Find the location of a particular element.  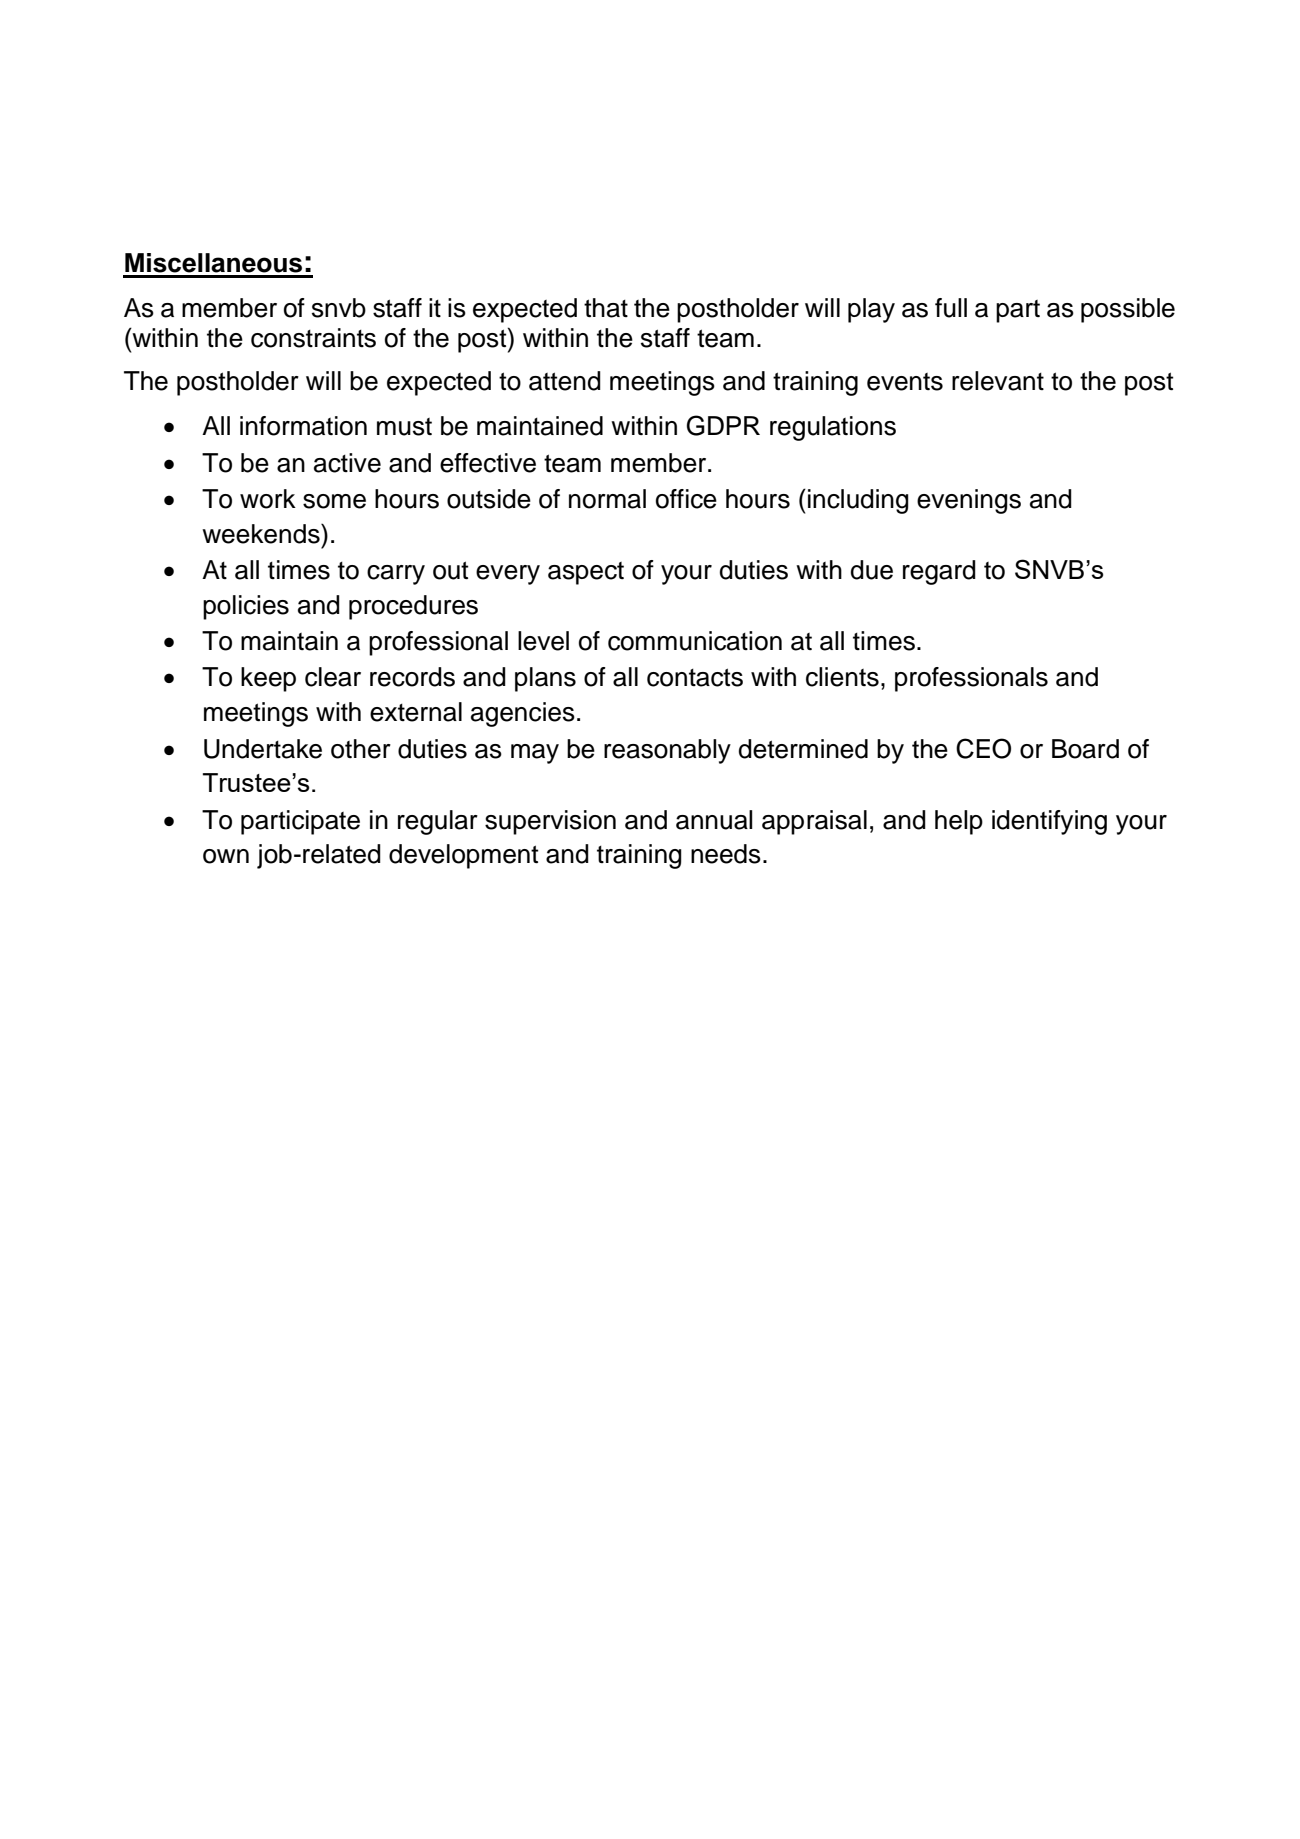

regard is located at coordinates (939, 572).
